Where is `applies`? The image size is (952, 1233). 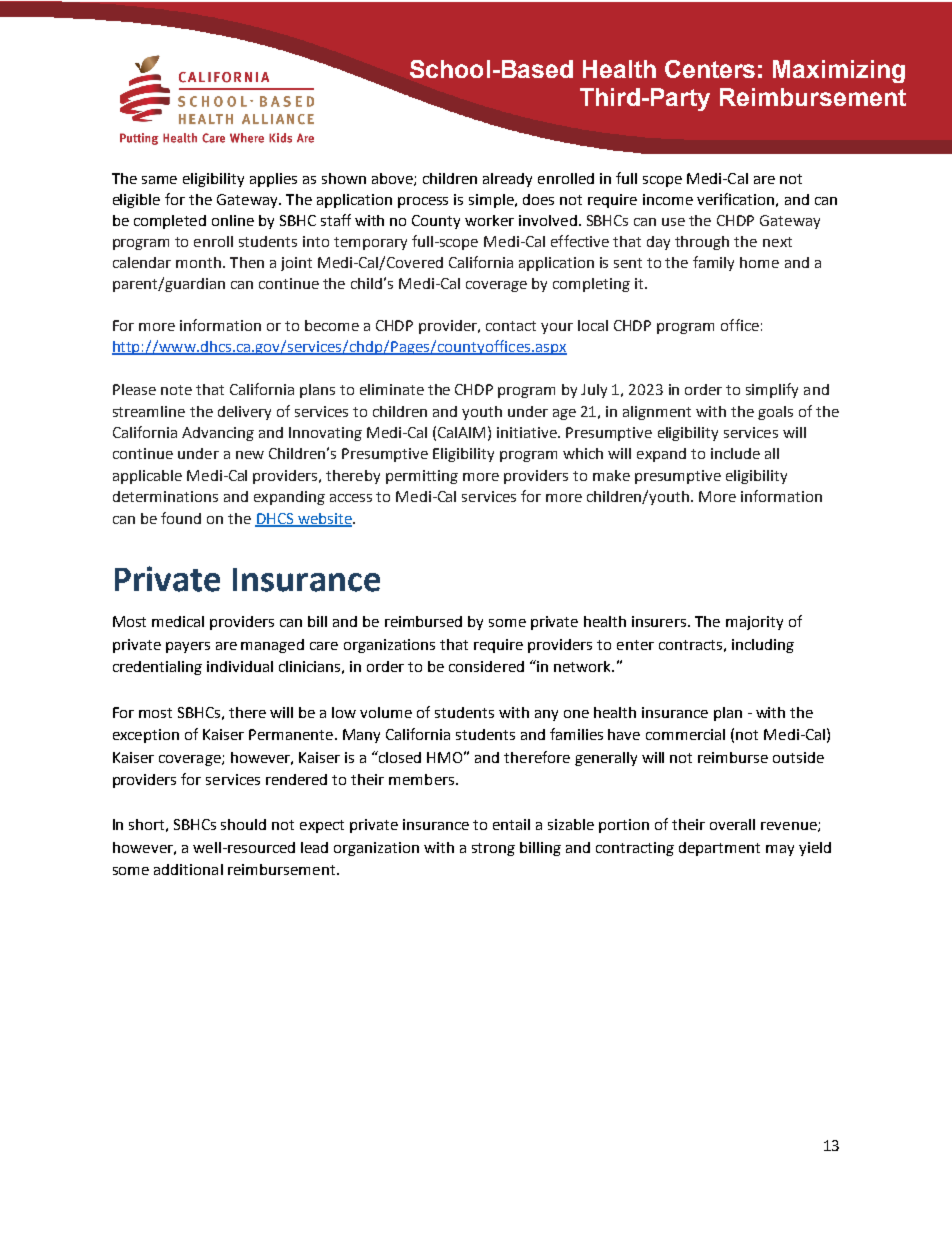
applies is located at coordinates (273, 180).
